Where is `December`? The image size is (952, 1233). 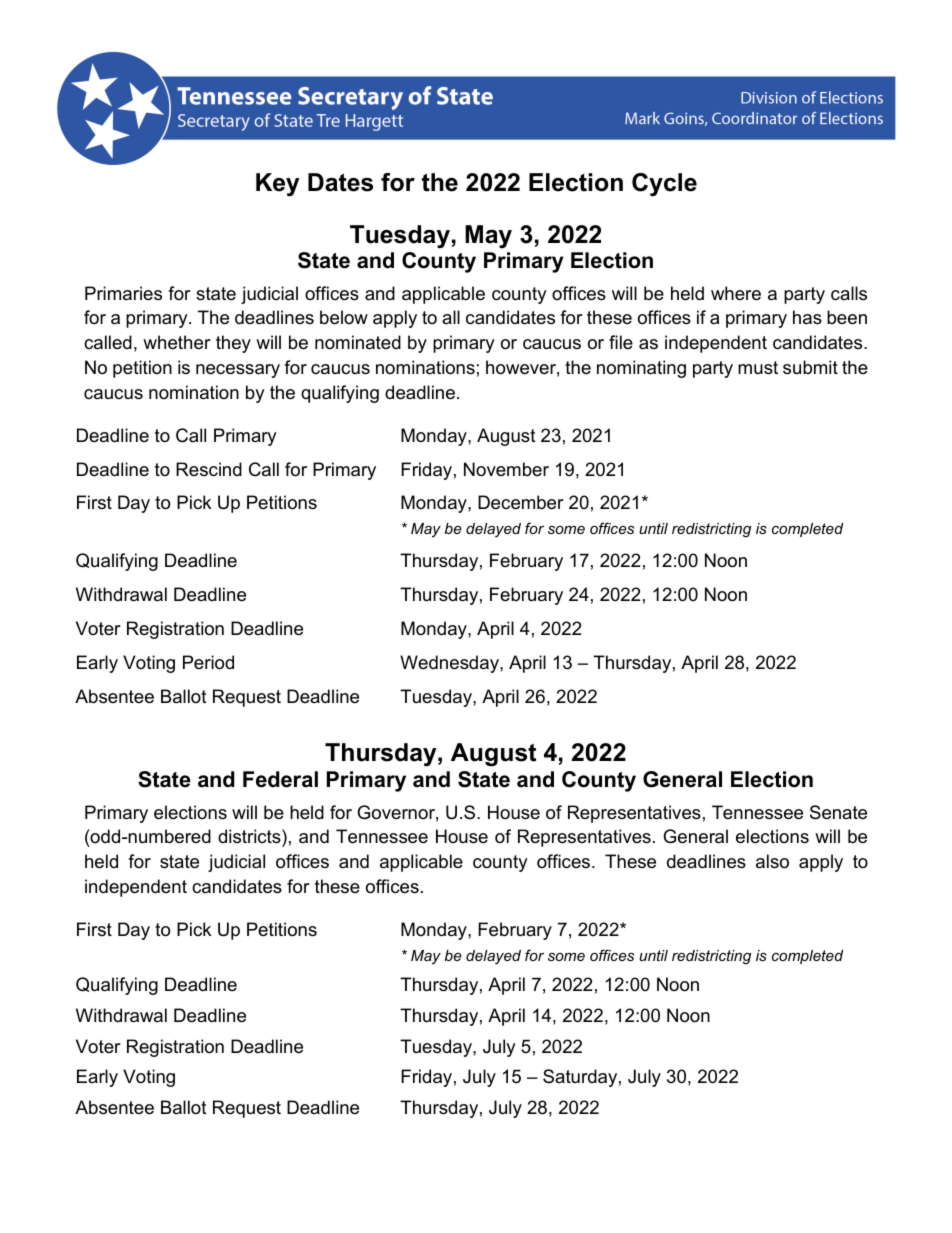
December is located at coordinates (521, 502).
